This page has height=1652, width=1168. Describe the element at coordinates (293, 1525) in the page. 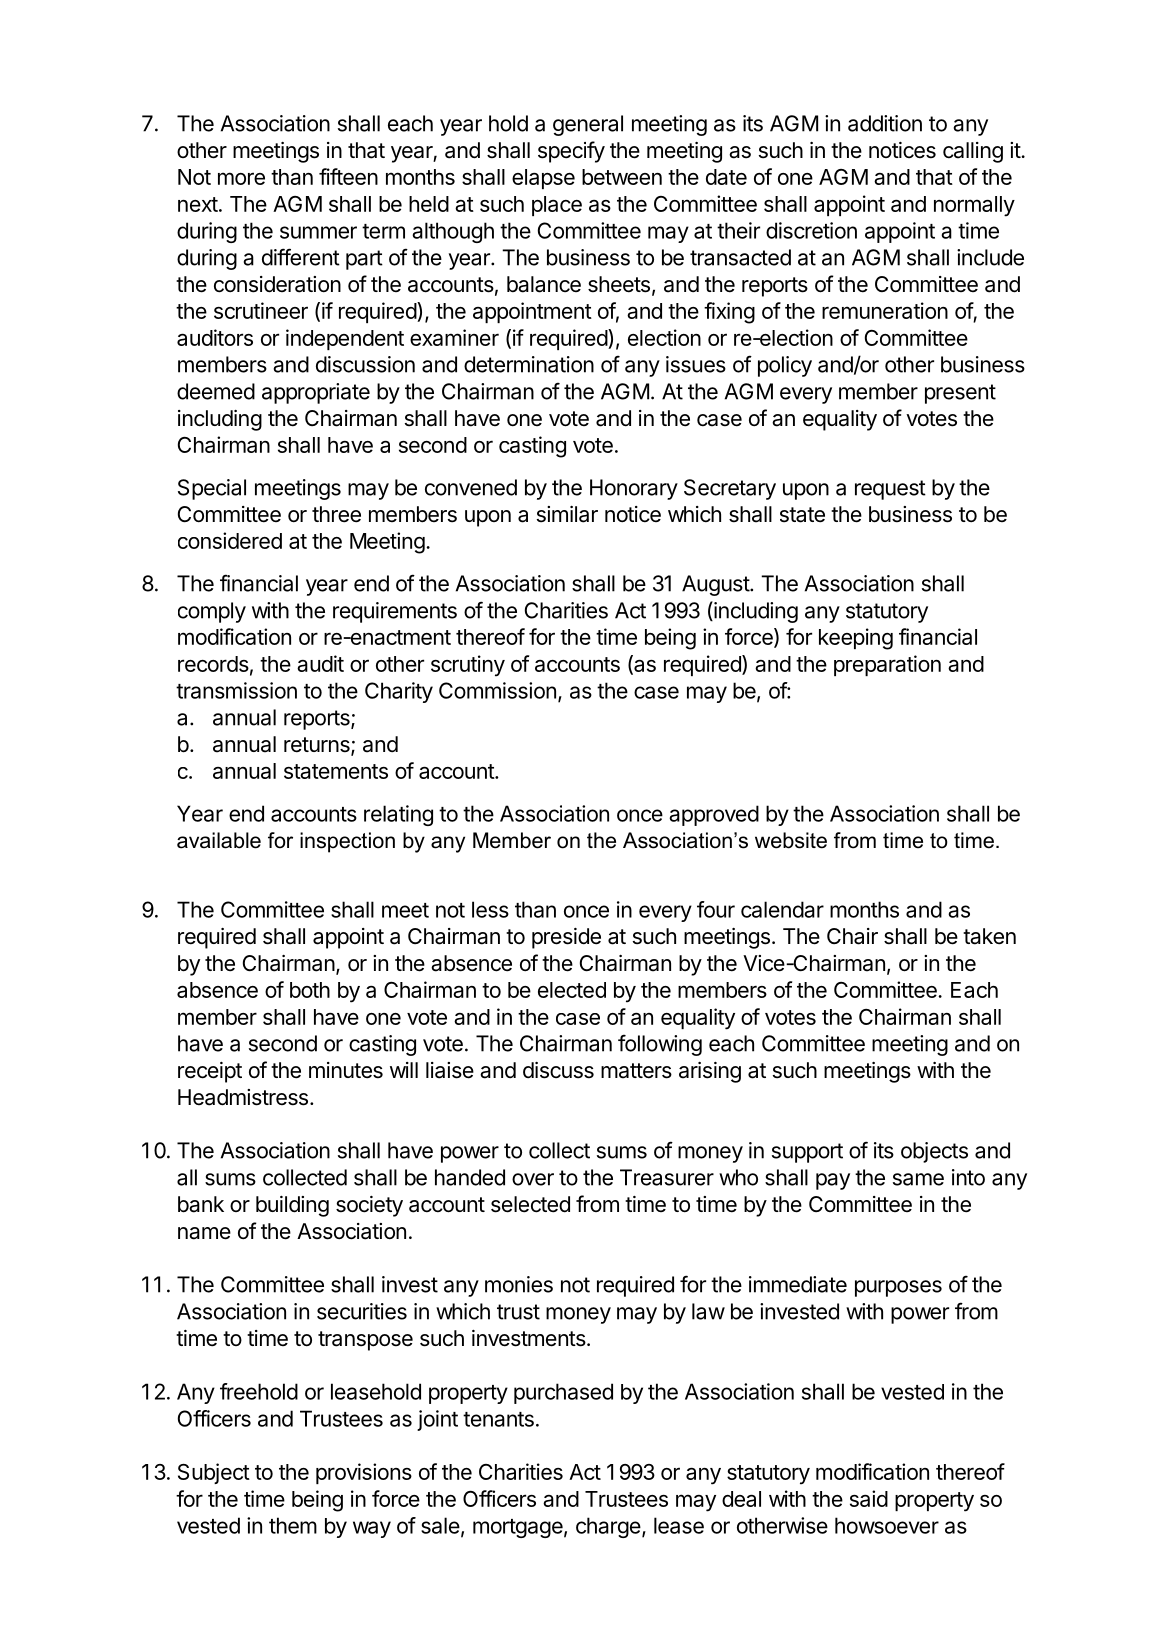

I see `them` at that location.
